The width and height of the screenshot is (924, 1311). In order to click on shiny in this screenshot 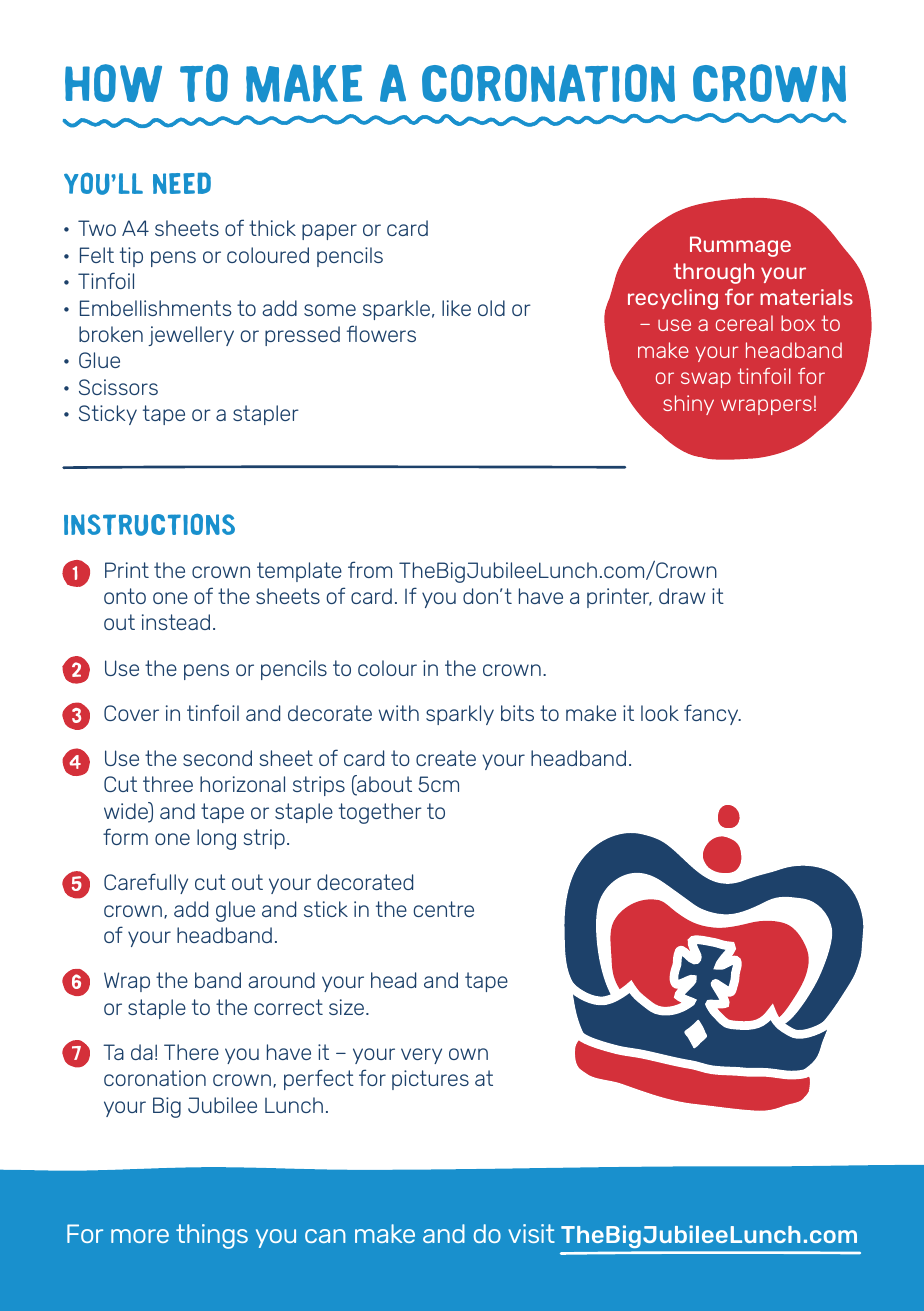, I will do `click(688, 405)`.
